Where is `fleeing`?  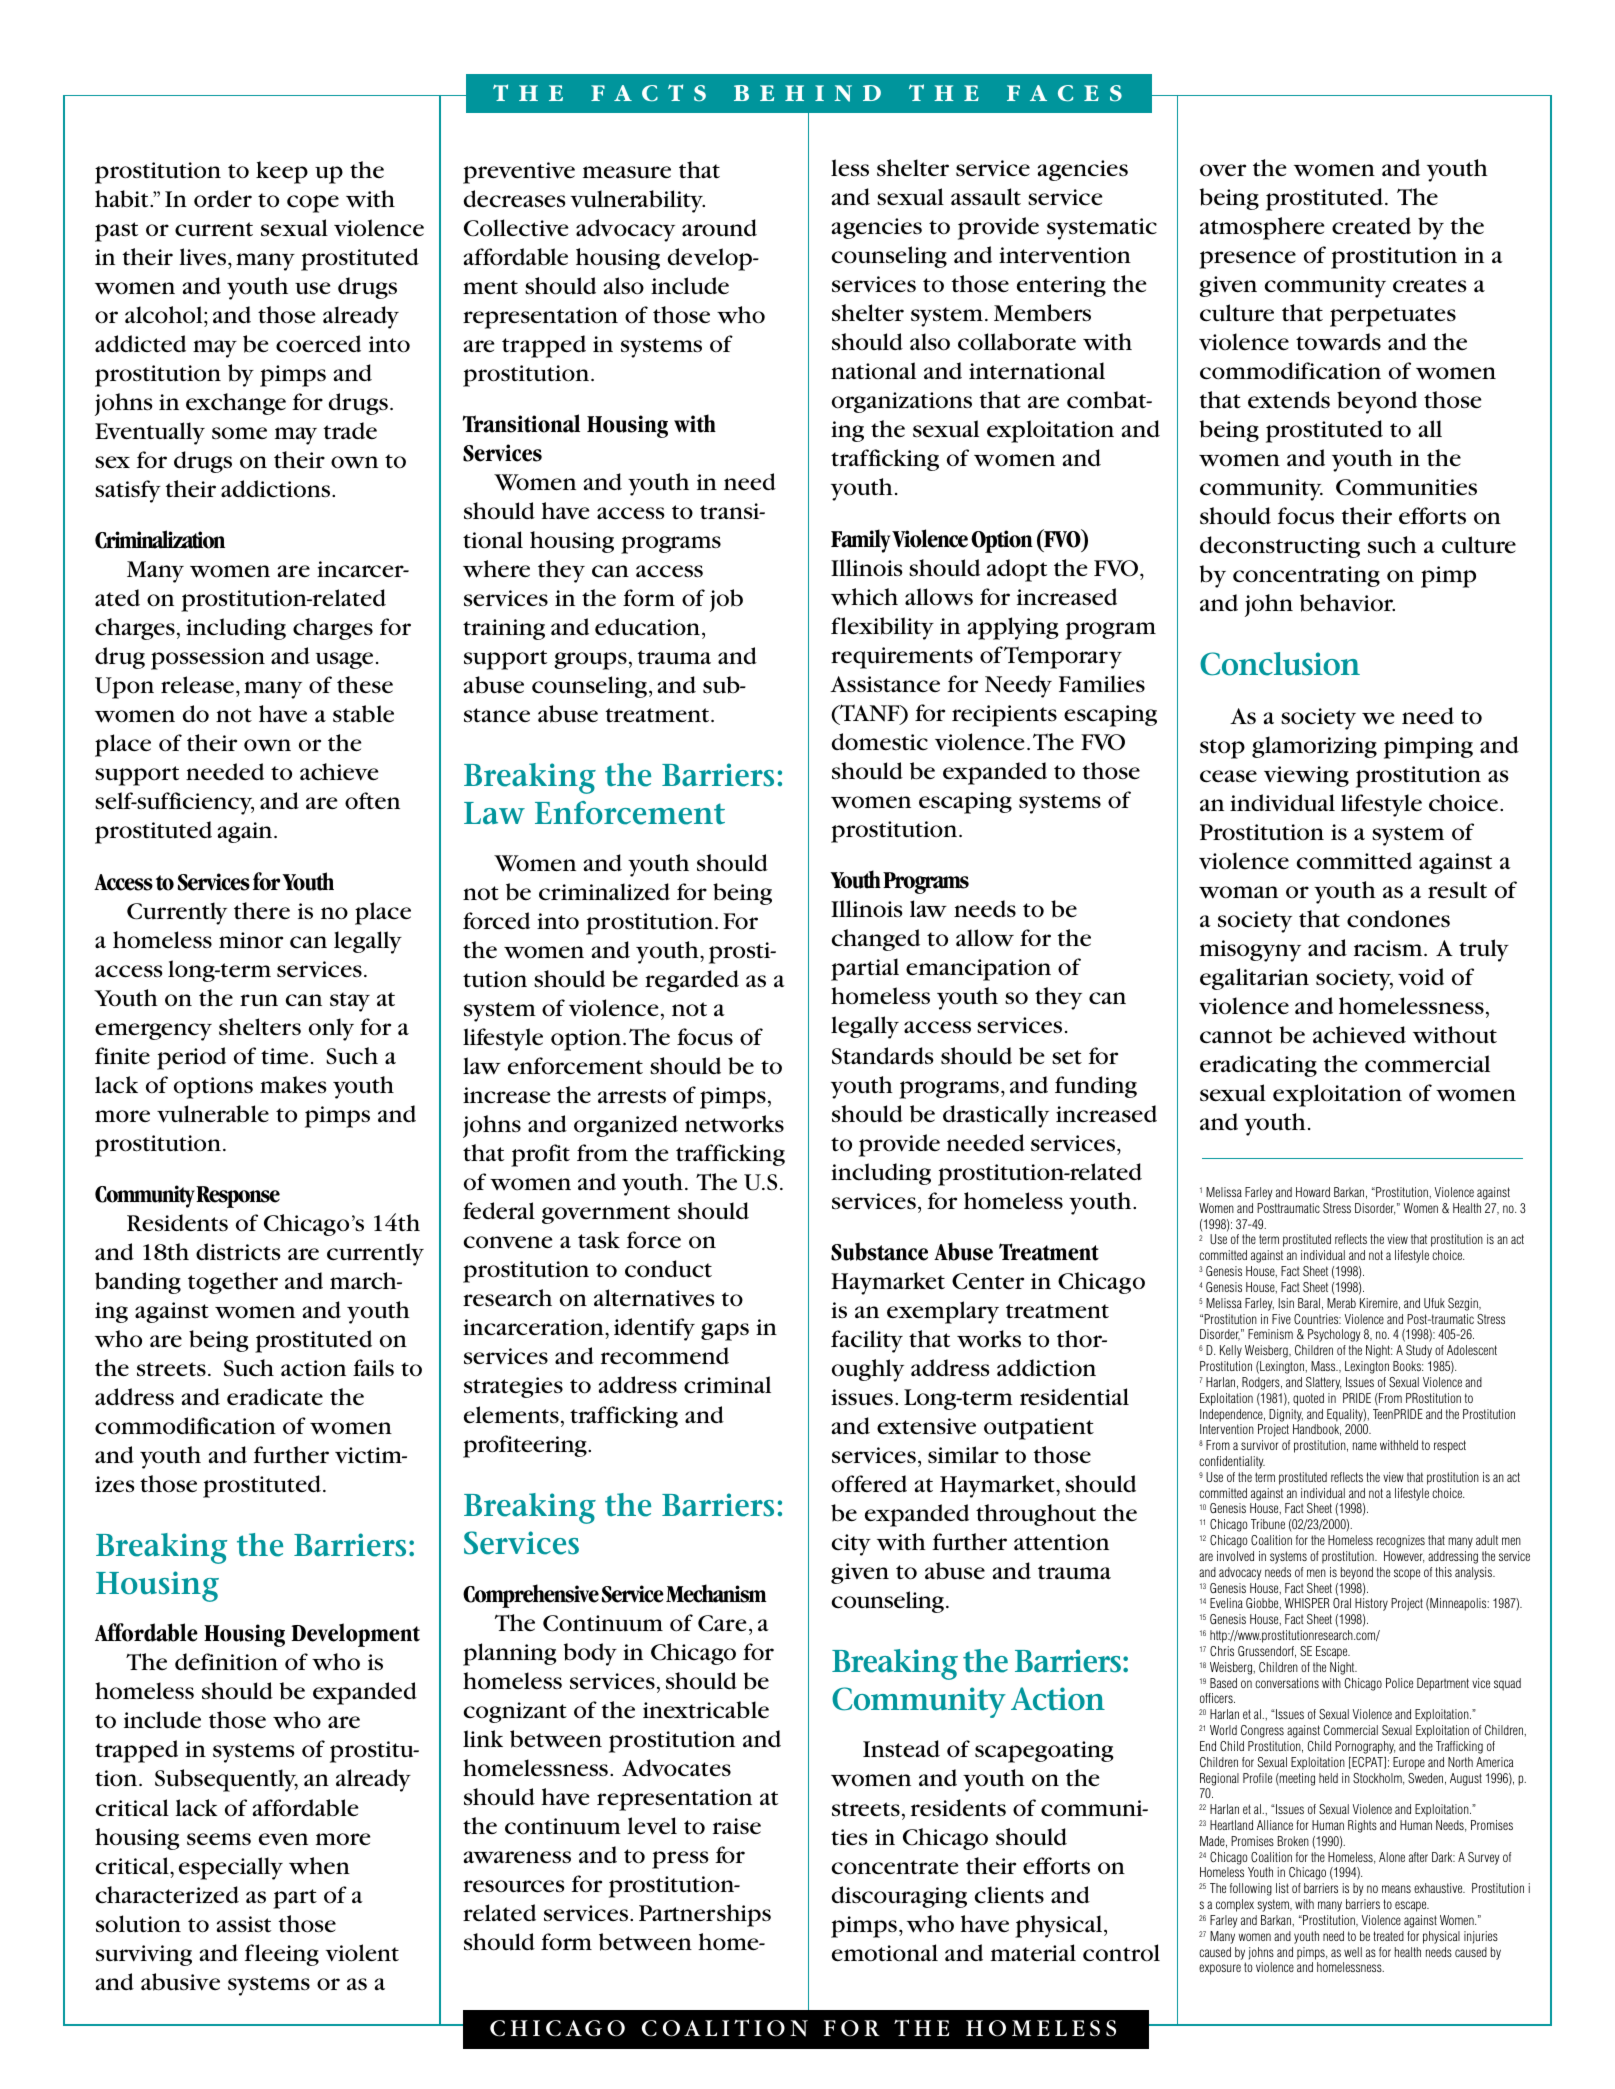
fleeing is located at coordinates (281, 1955).
